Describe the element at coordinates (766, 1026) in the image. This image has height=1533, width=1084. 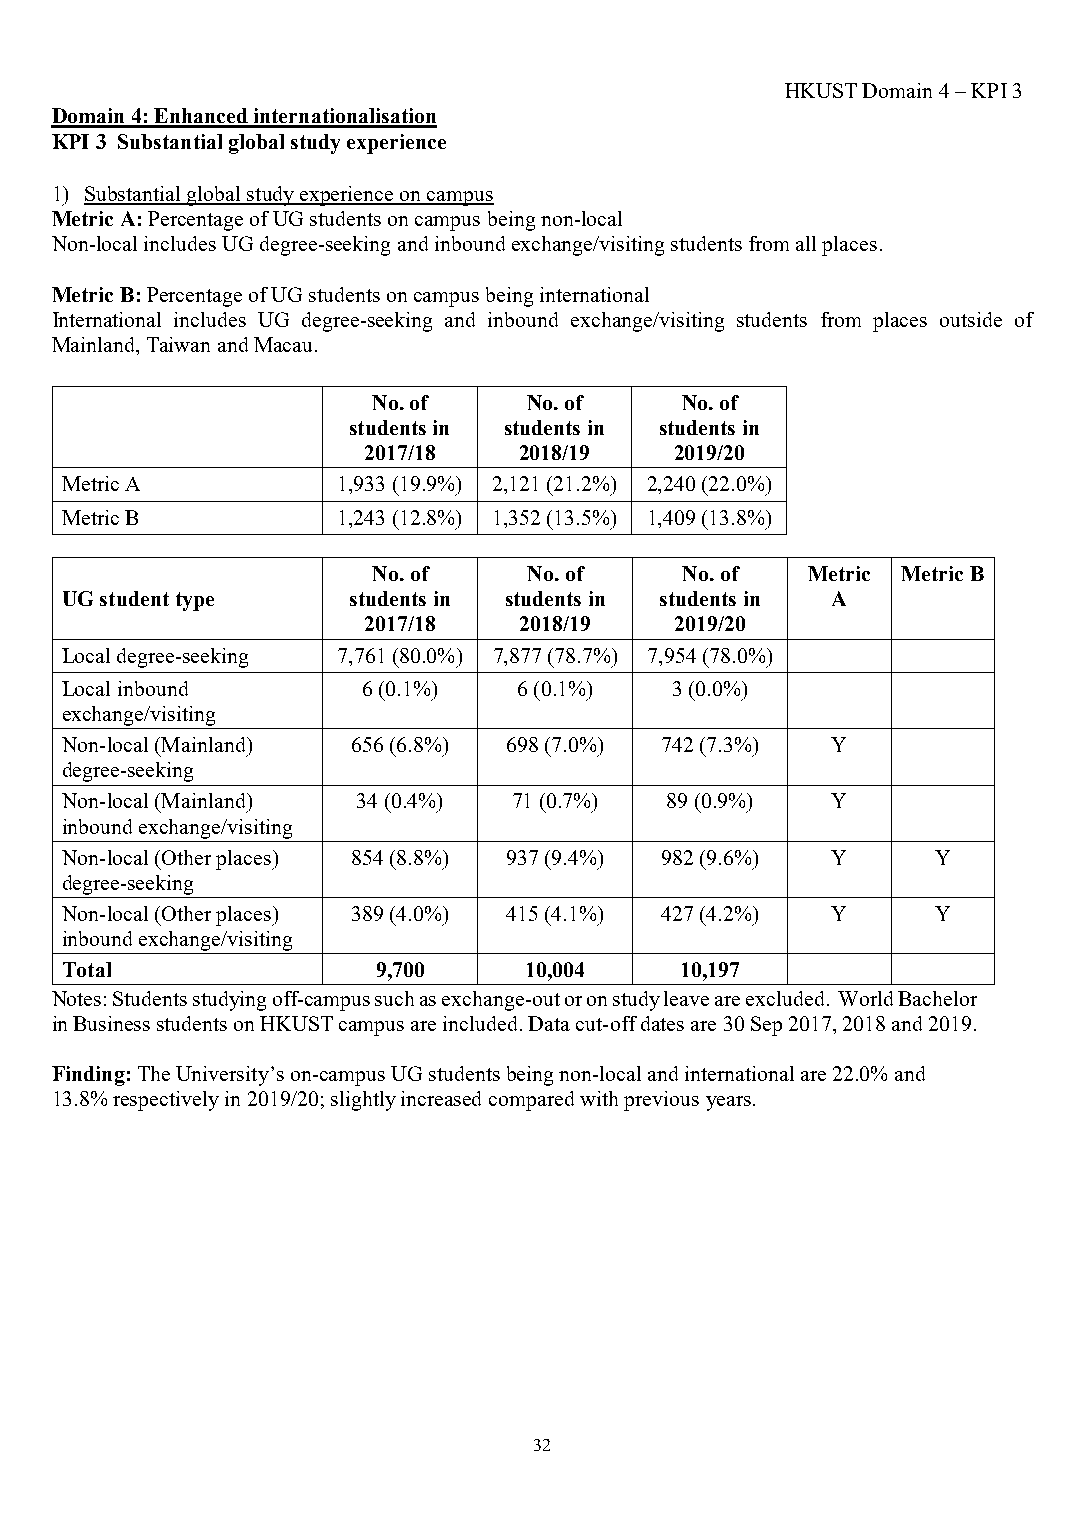
I see `Sep` at that location.
